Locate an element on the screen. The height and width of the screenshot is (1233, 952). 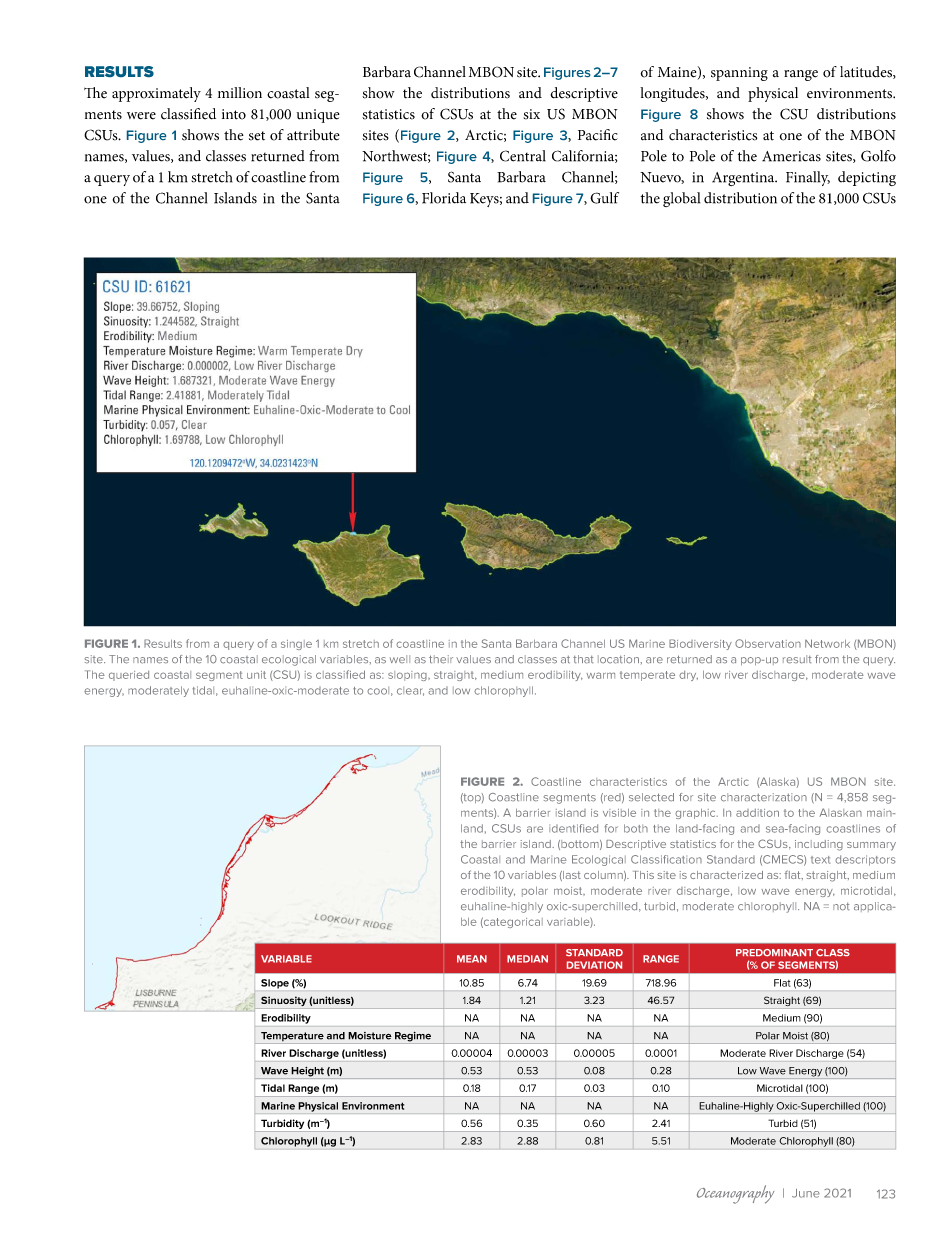
MEDIAN is located at coordinates (527, 959).
